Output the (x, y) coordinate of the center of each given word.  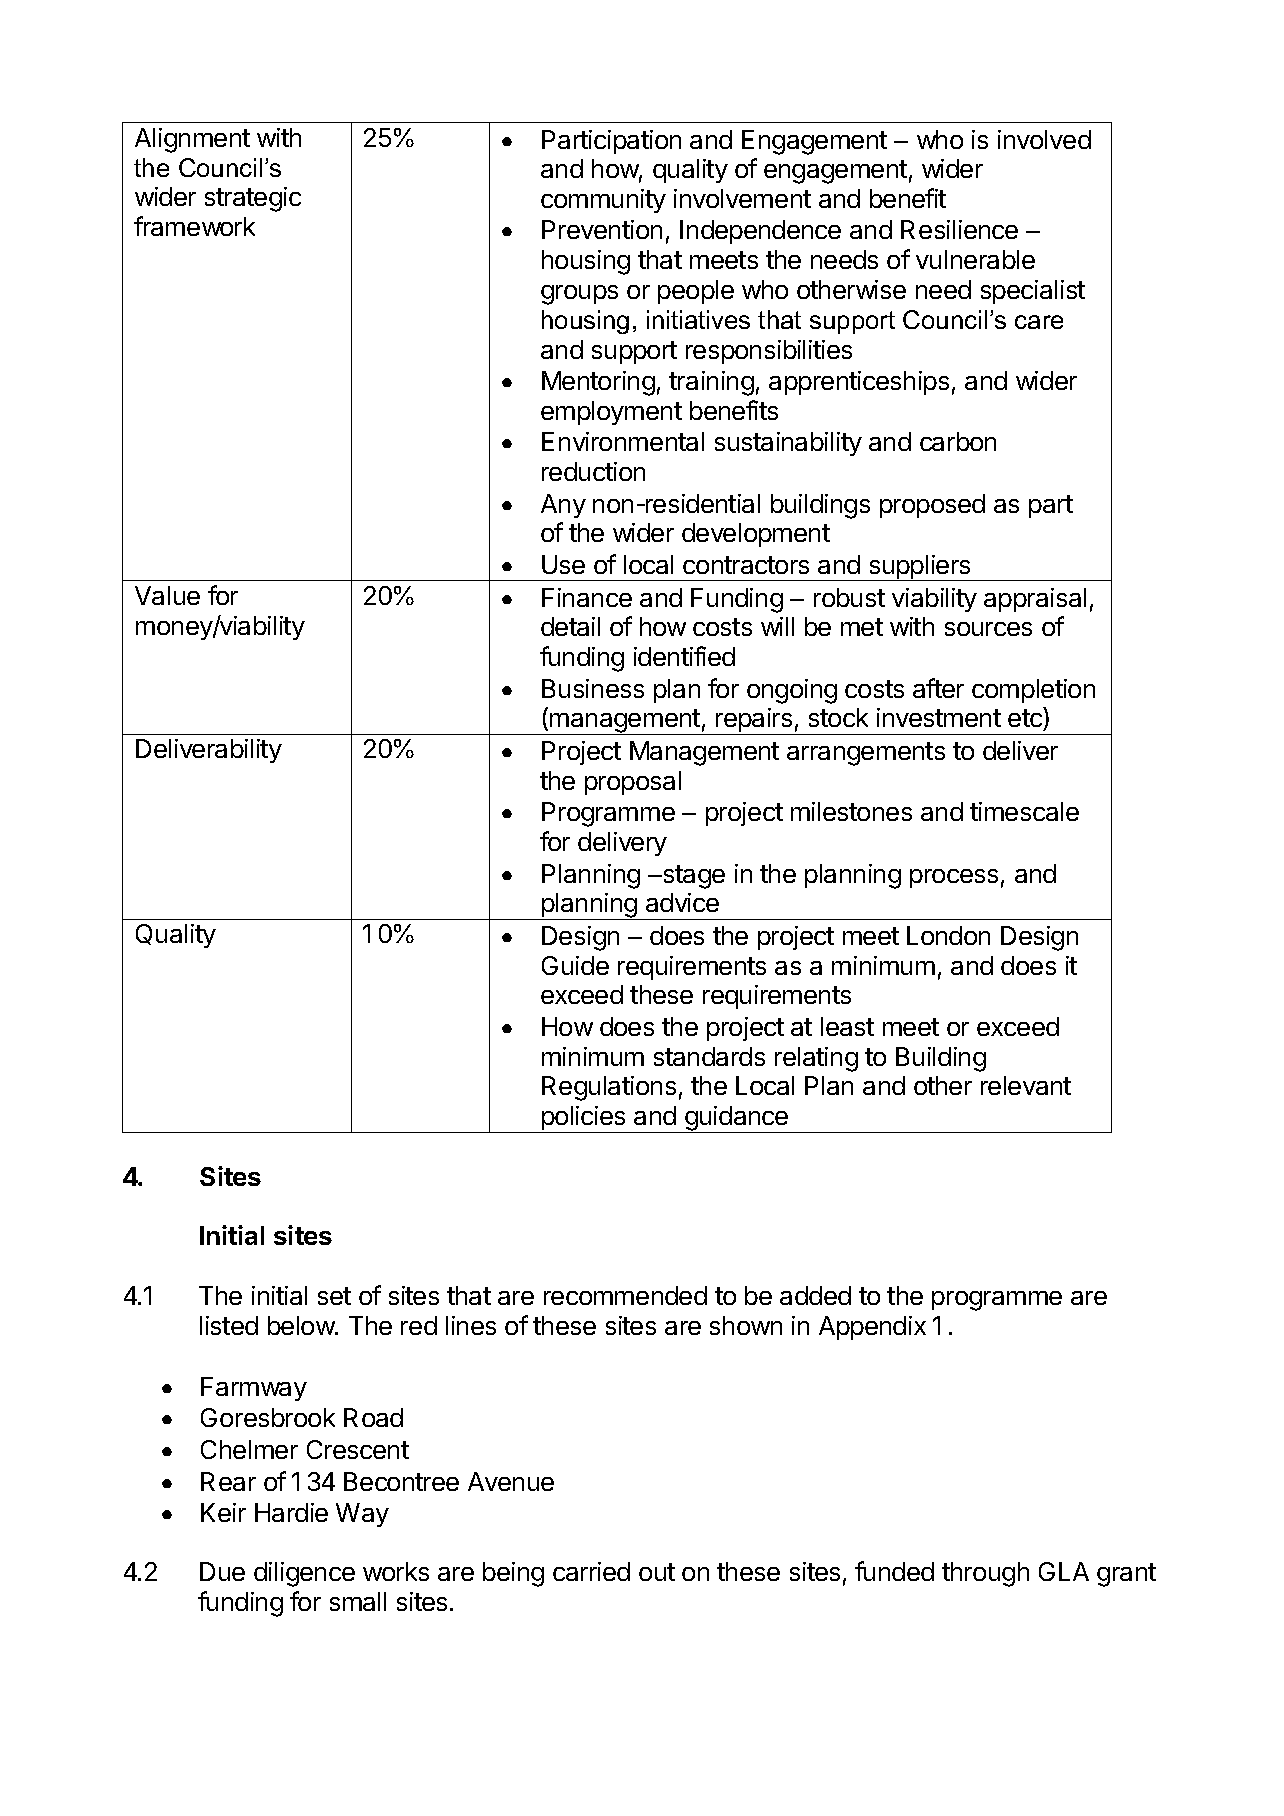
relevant (1026, 1085)
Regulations (609, 1088)
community (603, 201)
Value (167, 595)
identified (684, 656)
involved (1044, 139)
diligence (304, 1574)
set (334, 1296)
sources (988, 629)
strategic (253, 199)
